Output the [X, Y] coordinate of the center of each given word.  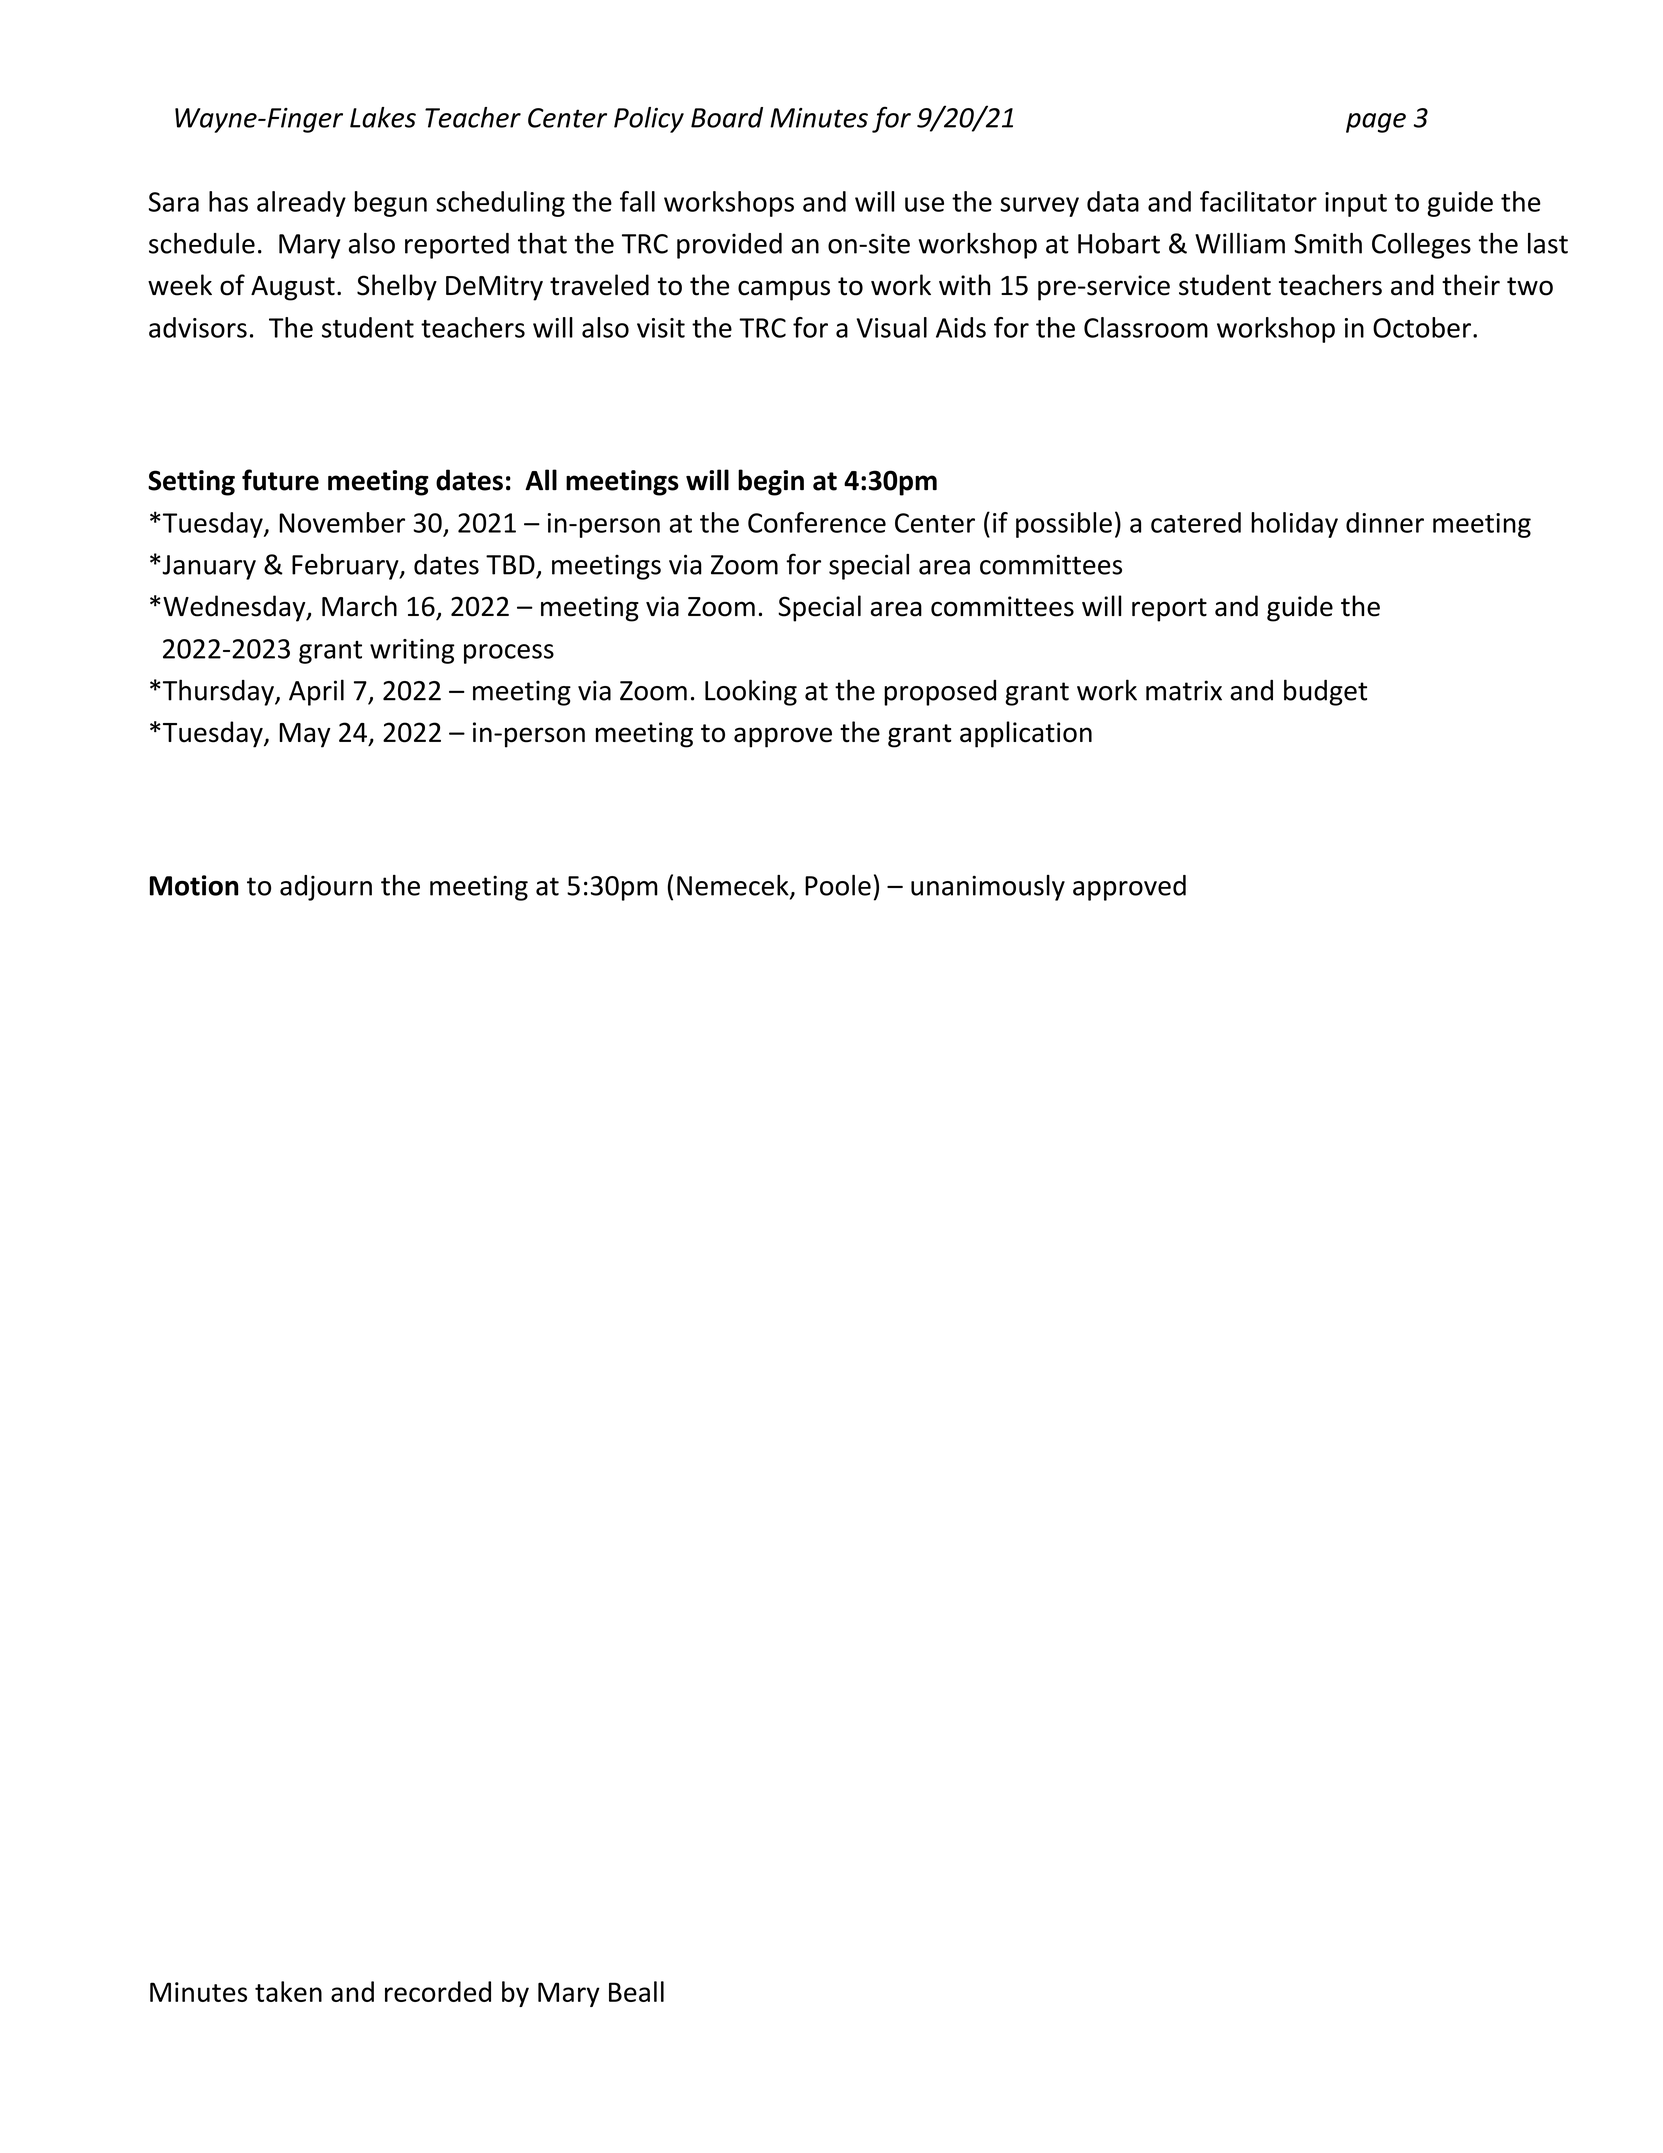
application [1026, 734]
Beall [636, 1991]
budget [1325, 692]
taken [288, 1991]
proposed [940, 693]
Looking [751, 692]
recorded [438, 1991]
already [301, 204]
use [924, 204]
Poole [838, 885]
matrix [1184, 690]
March [359, 606]
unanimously [988, 888]
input [1356, 204]
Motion [194, 885]
